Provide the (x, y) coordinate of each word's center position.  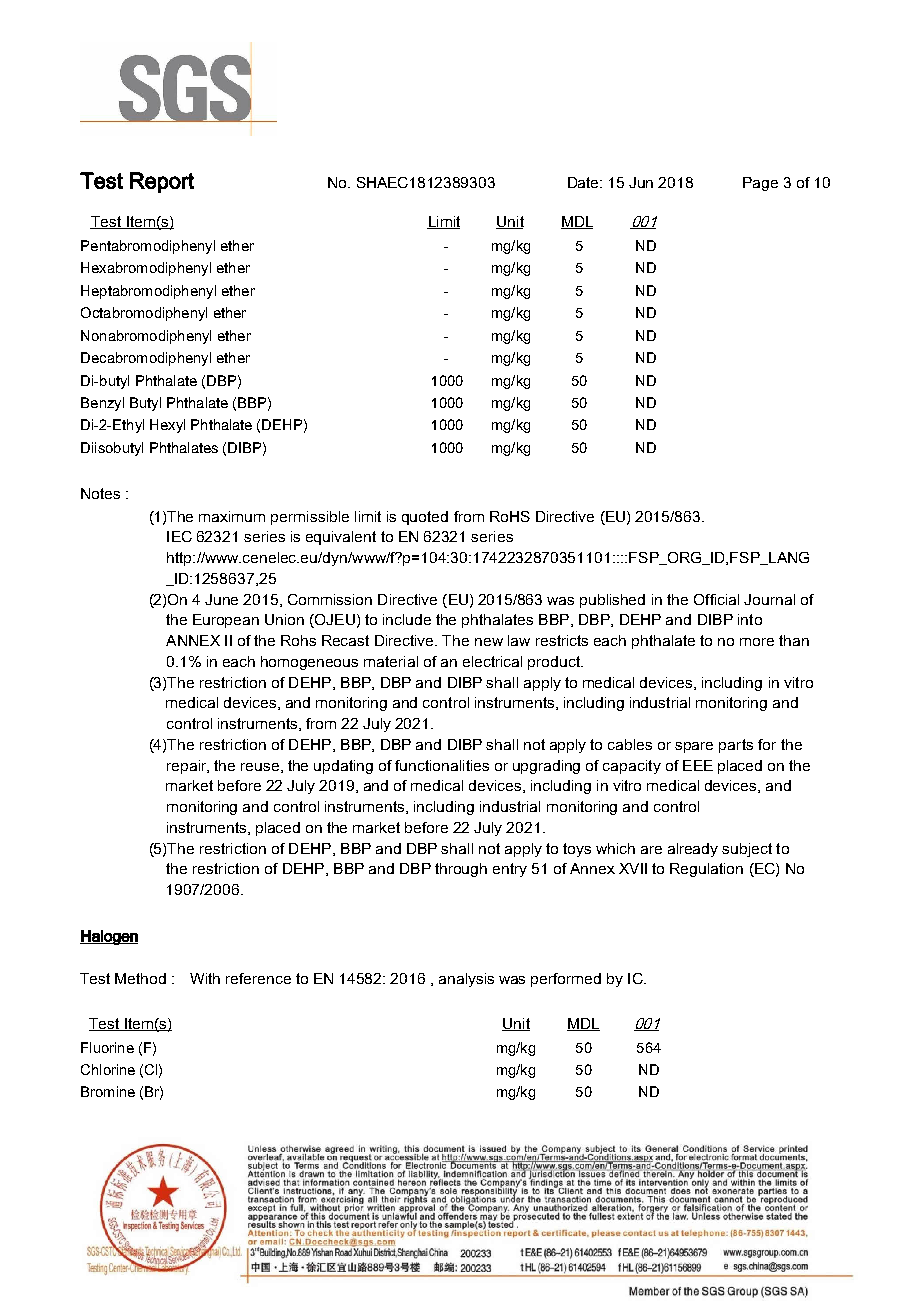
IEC (179, 536)
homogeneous (309, 663)
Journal (769, 599)
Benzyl (102, 404)
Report (162, 182)
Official (716, 599)
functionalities (442, 765)
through (461, 870)
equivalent (341, 538)
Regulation (706, 870)
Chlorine (108, 1069)
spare (694, 747)
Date (585, 182)
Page (760, 184)
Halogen (109, 937)
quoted (425, 518)
